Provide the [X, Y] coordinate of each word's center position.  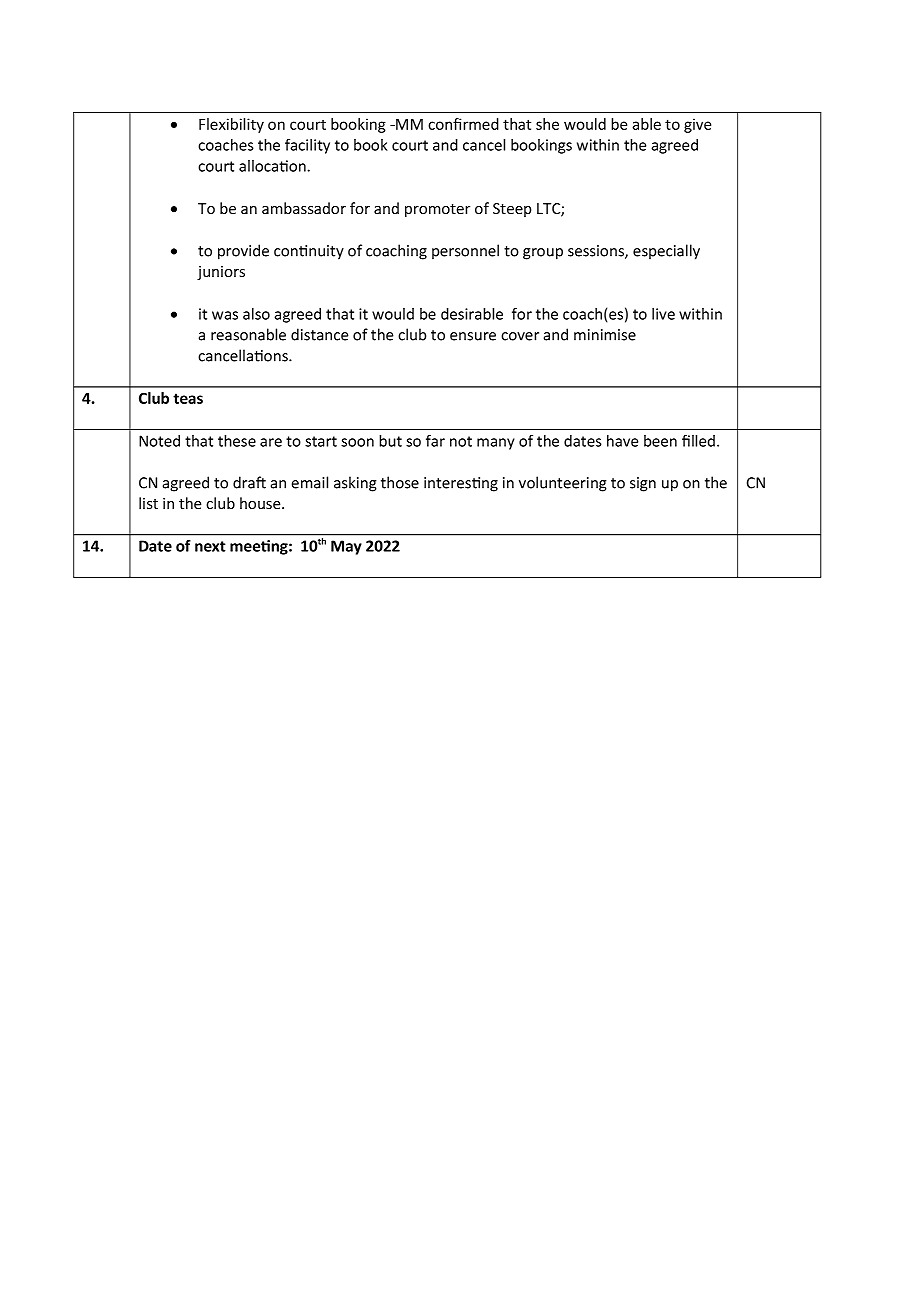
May [346, 547]
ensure [473, 336]
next [210, 546]
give [697, 125]
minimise [605, 335]
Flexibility [231, 125]
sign [643, 484]
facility [307, 146]
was [225, 315]
